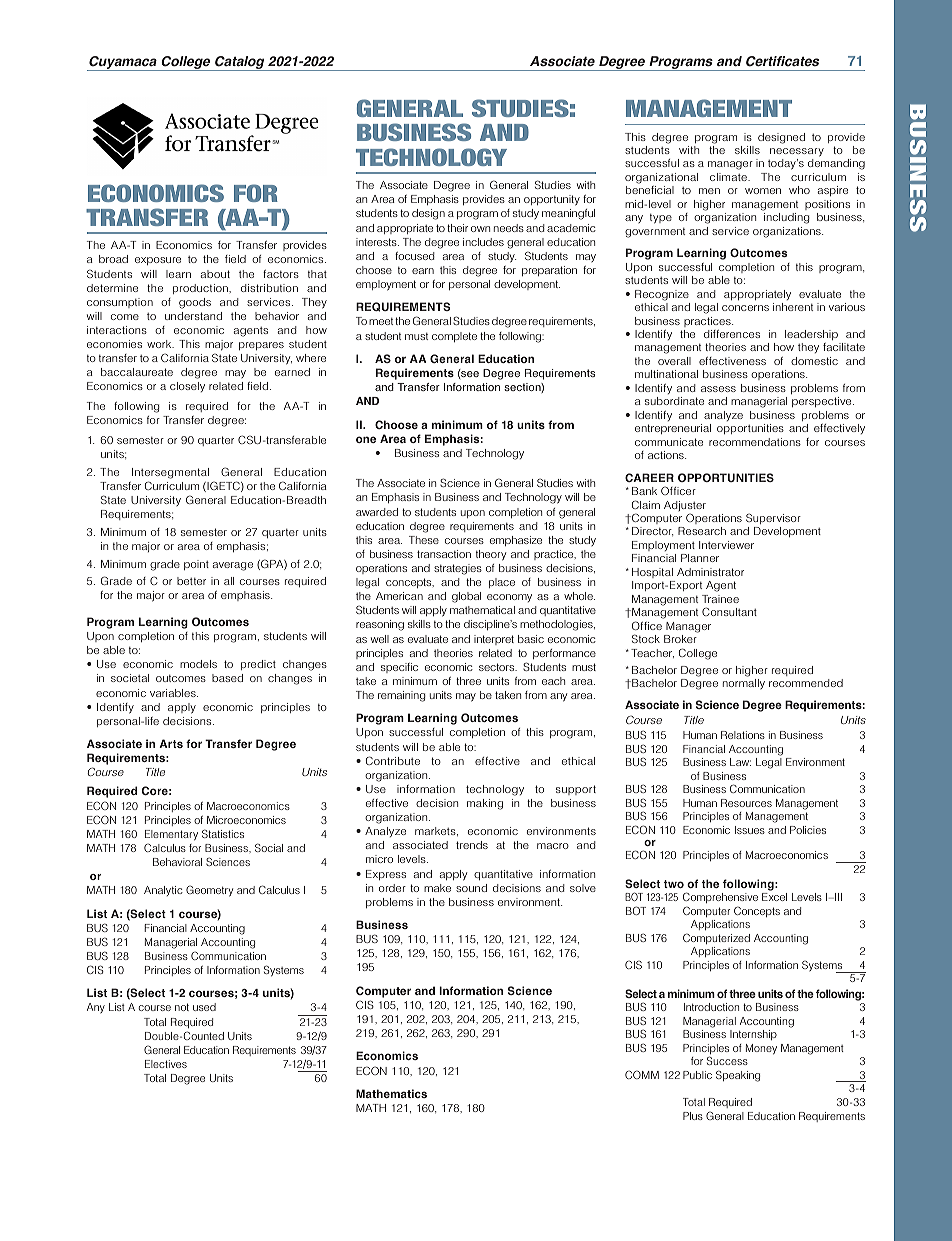  What do you see at coordinates (223, 833) in the screenshot?
I see `Statistics` at bounding box center [223, 833].
